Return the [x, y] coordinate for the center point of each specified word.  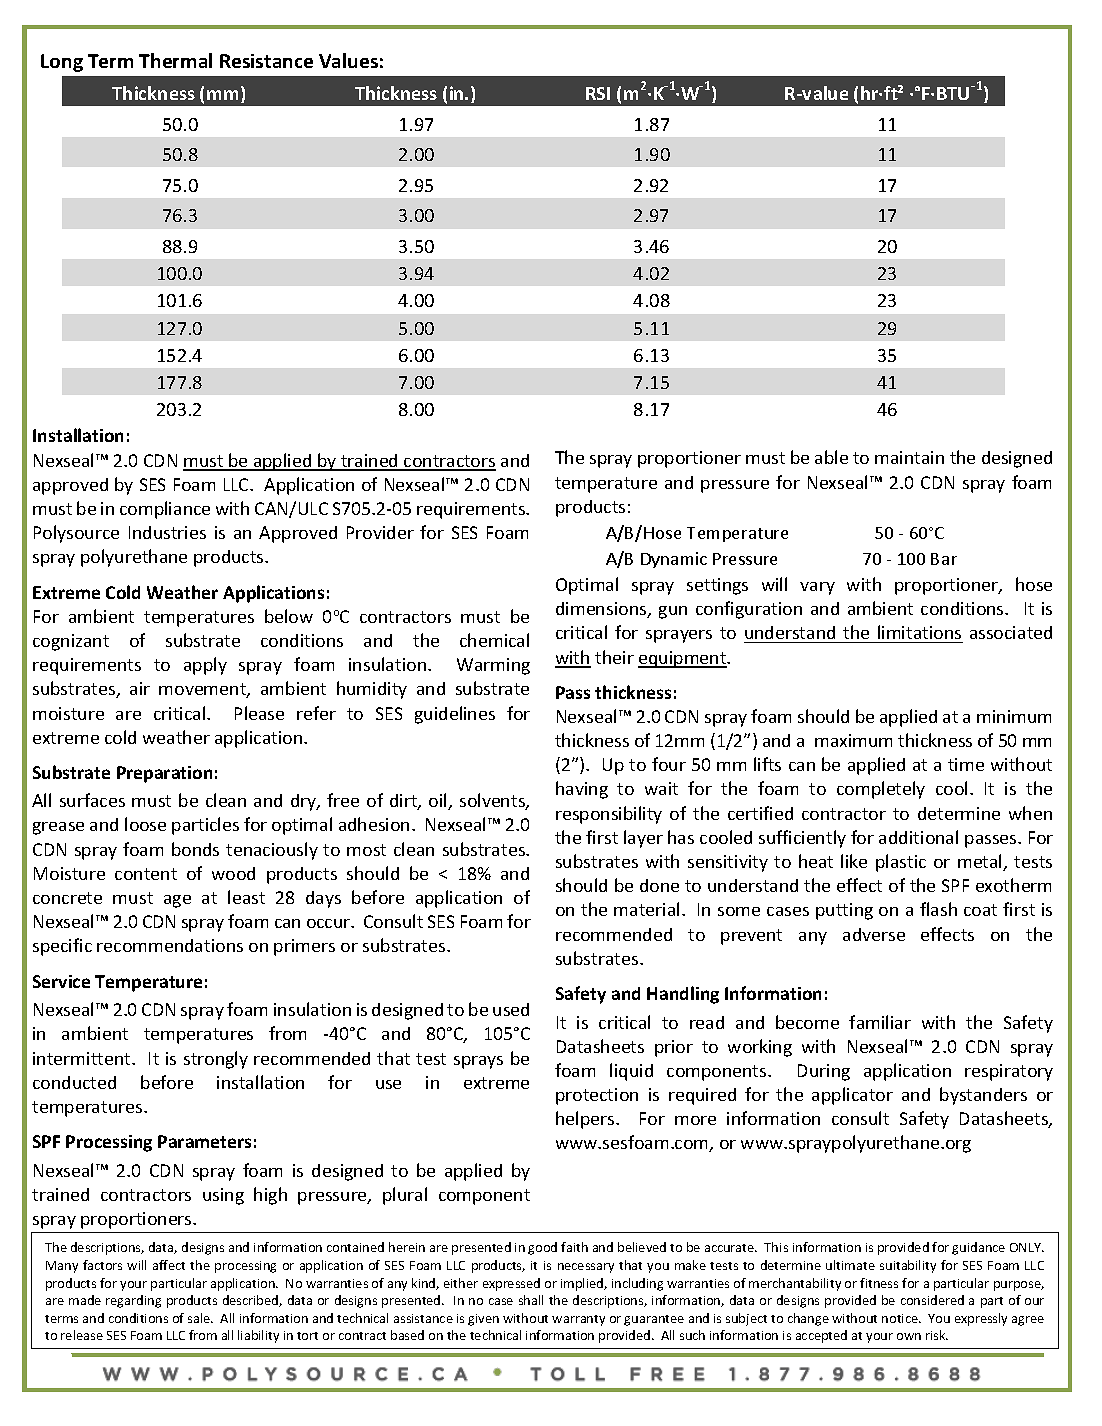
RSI [598, 93]
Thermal [175, 60]
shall [531, 1300]
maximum [853, 740]
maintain [909, 457]
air [140, 688]
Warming [493, 666]
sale [200, 1318]
